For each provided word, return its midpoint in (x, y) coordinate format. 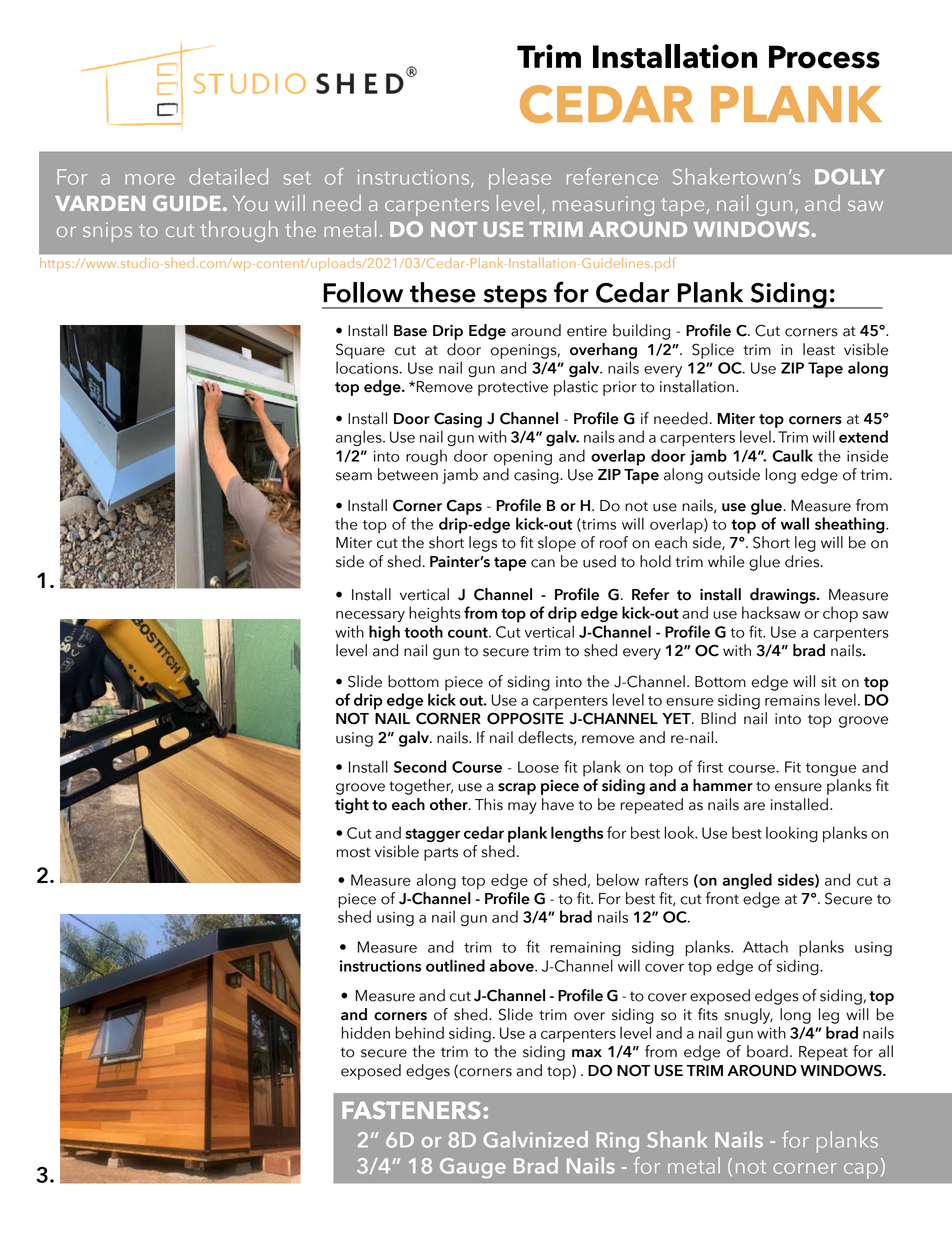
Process (824, 57)
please (520, 179)
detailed (228, 176)
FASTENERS (411, 1110)
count (469, 632)
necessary (370, 617)
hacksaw (771, 612)
